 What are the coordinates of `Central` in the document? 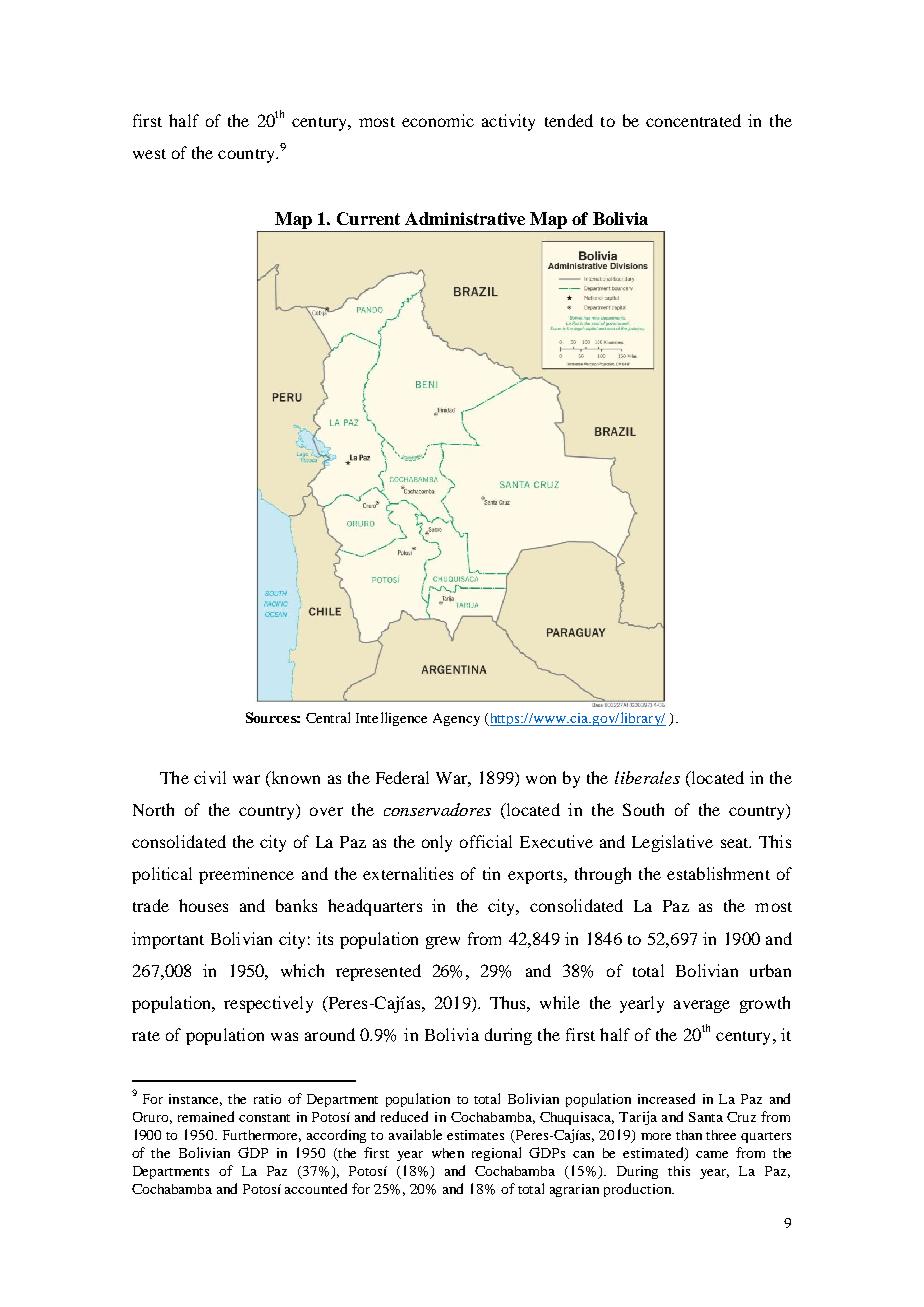 It's located at (328, 717).
